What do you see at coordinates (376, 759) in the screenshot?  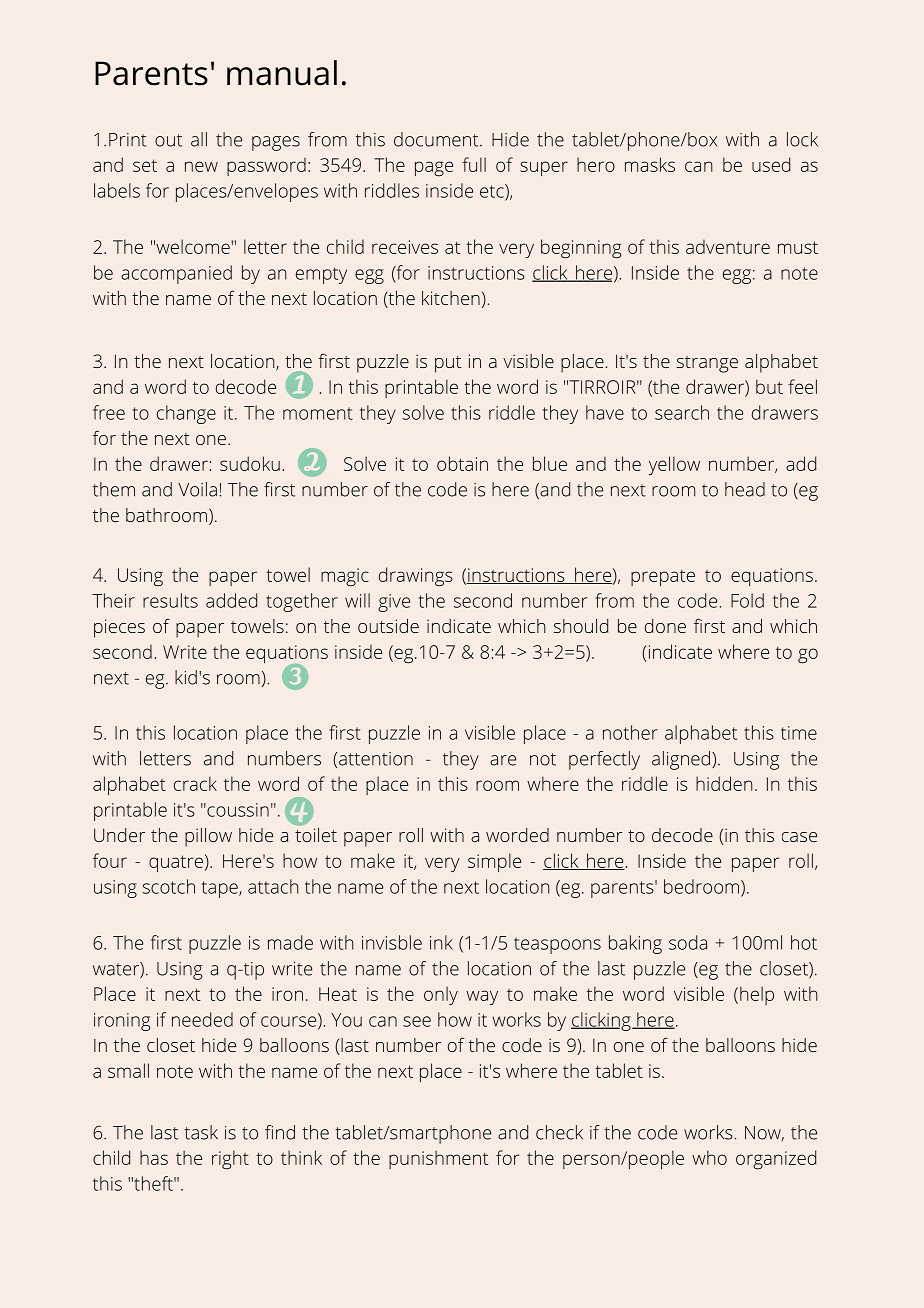 I see `attention` at bounding box center [376, 759].
